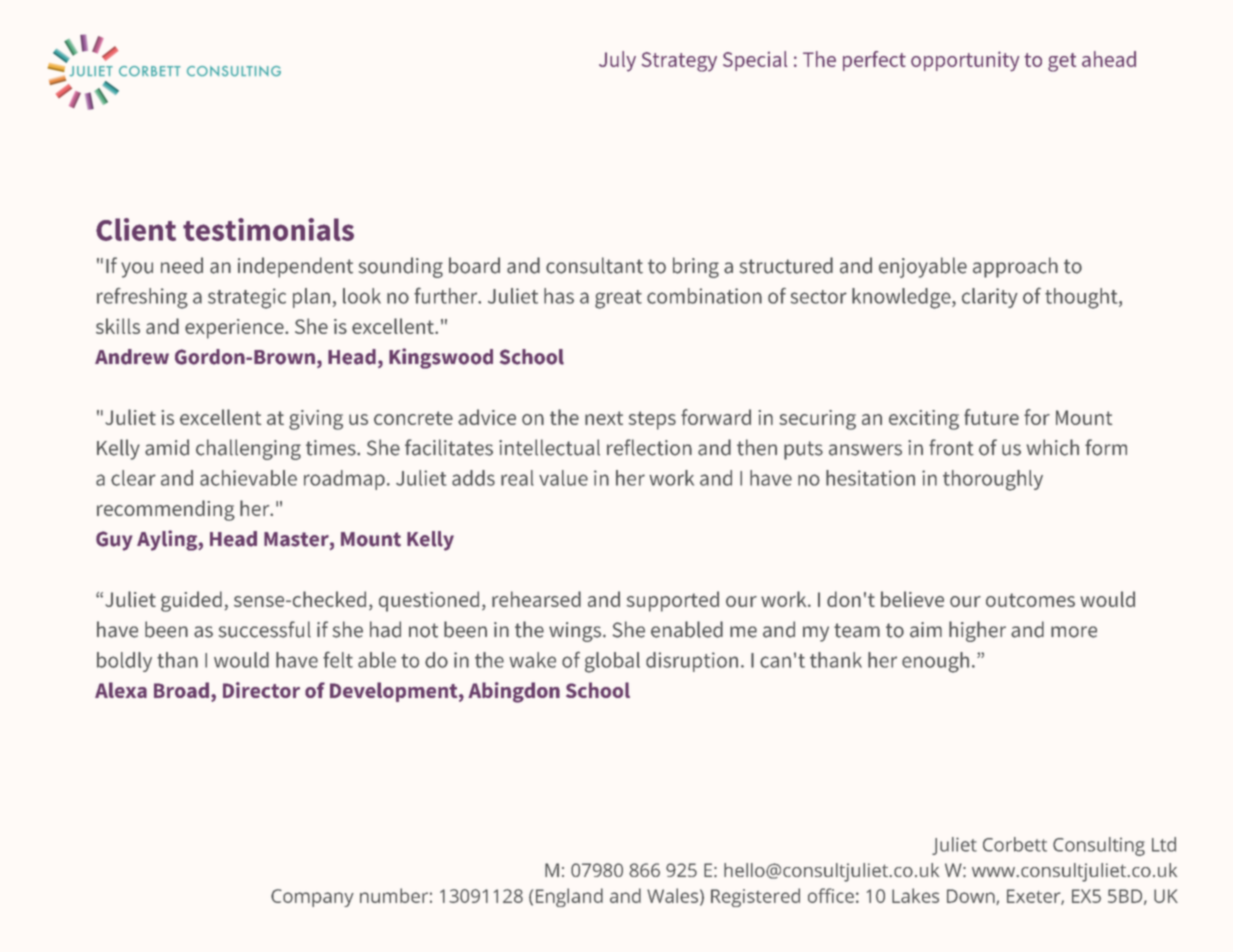  I want to click on experience, so click(235, 329).
